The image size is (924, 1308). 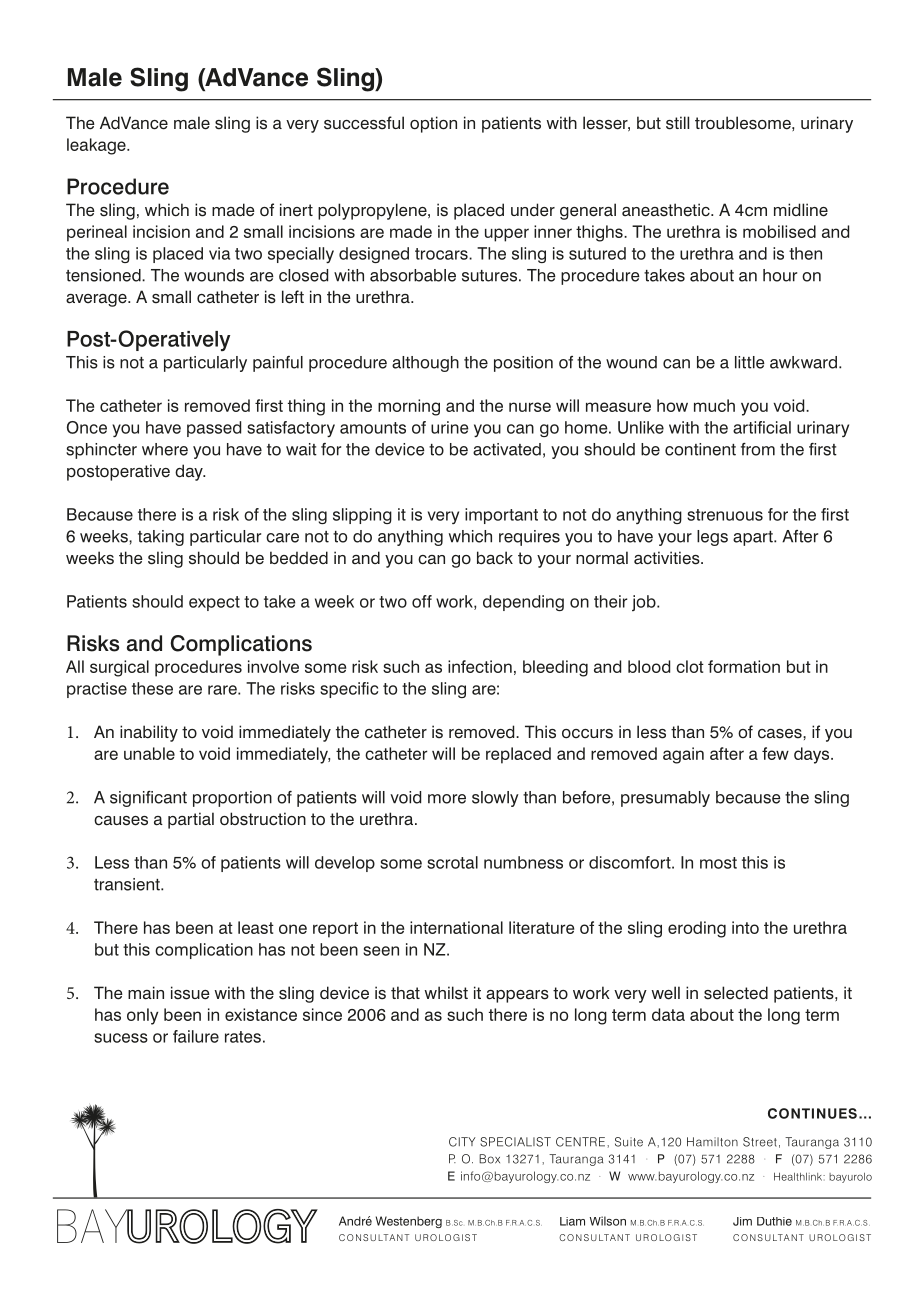 I want to click on strenuous, so click(x=725, y=515).
